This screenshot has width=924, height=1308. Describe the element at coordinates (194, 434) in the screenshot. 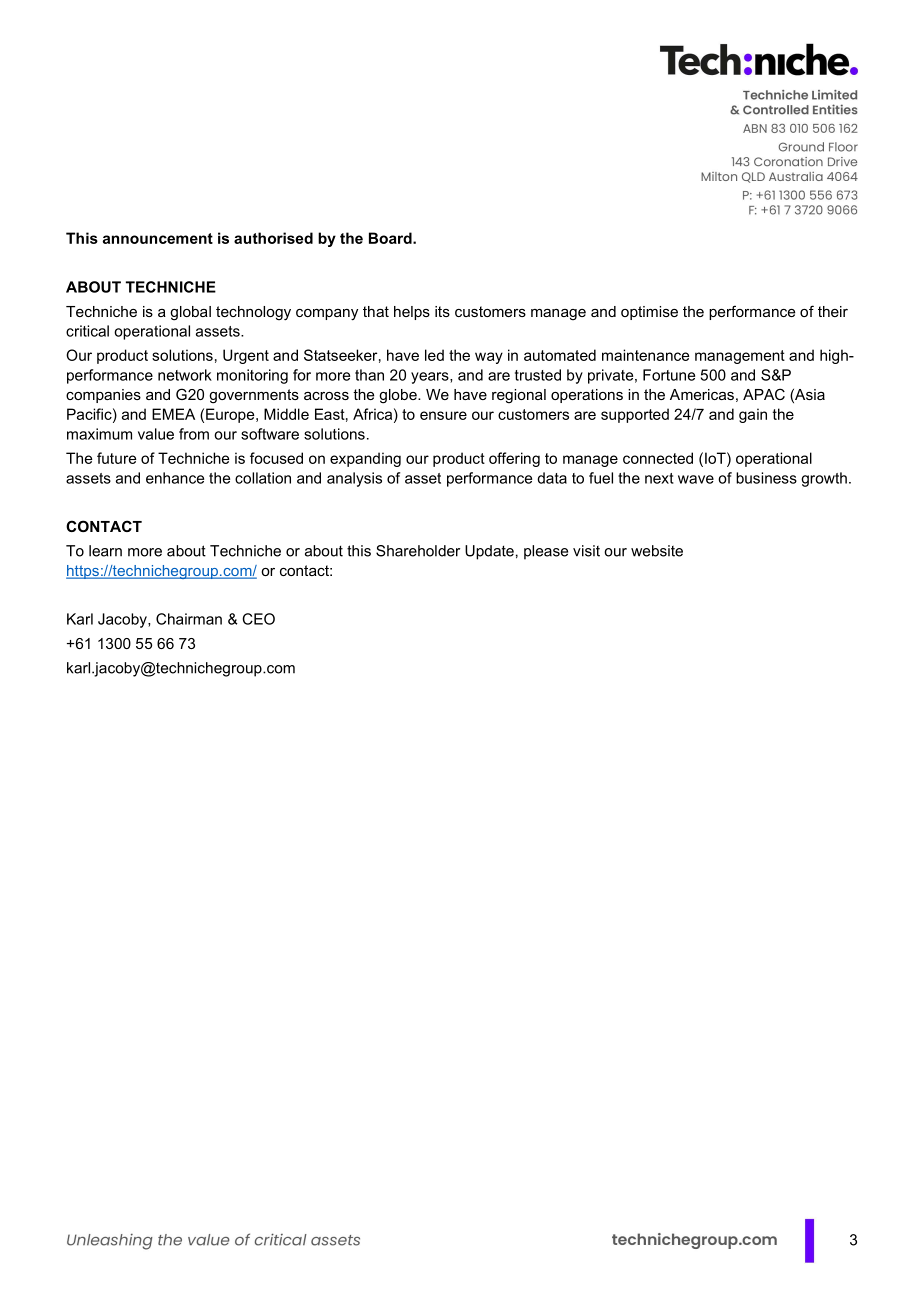

I see `from` at that location.
